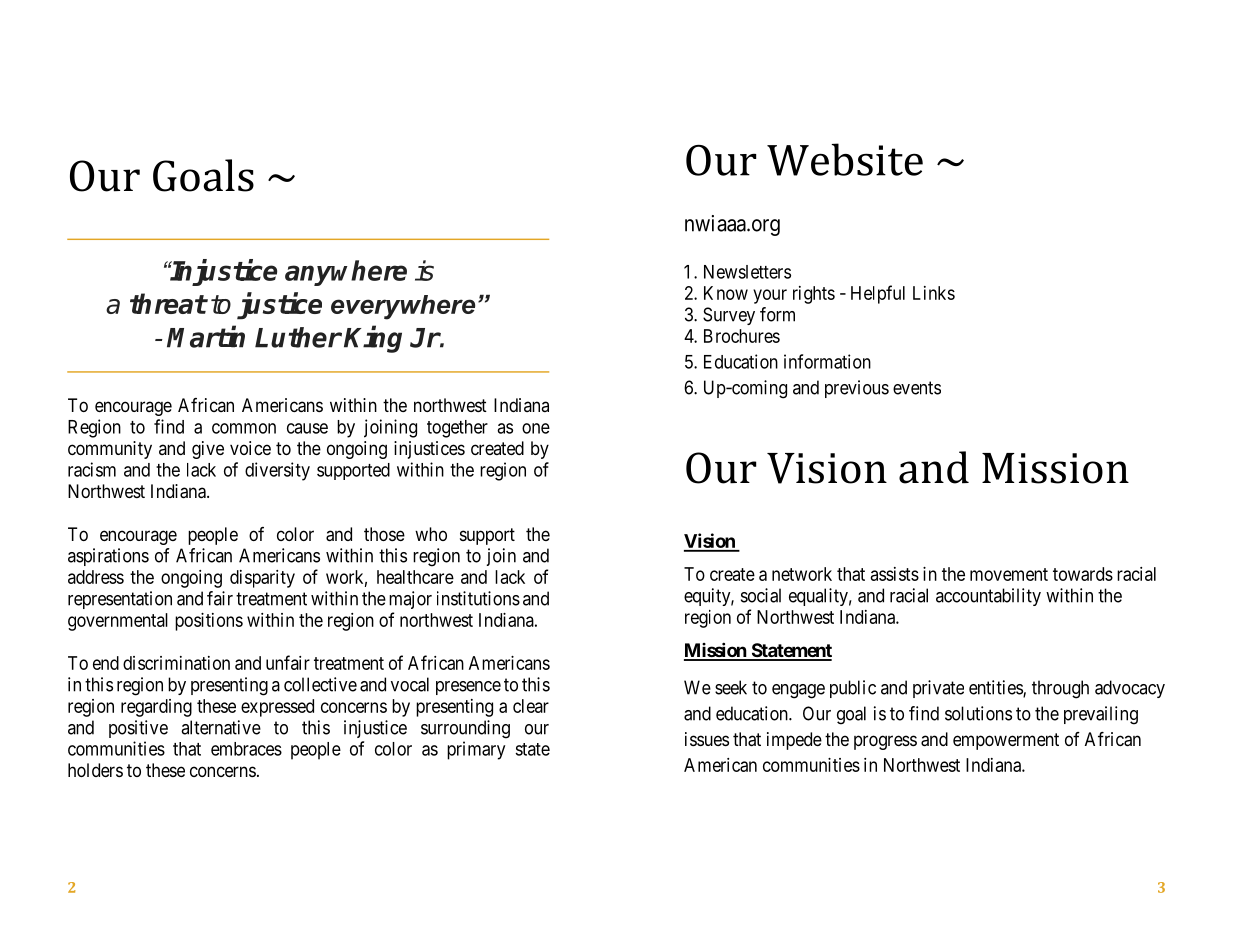  What do you see at coordinates (209, 622) in the screenshot?
I see `positions` at bounding box center [209, 622].
